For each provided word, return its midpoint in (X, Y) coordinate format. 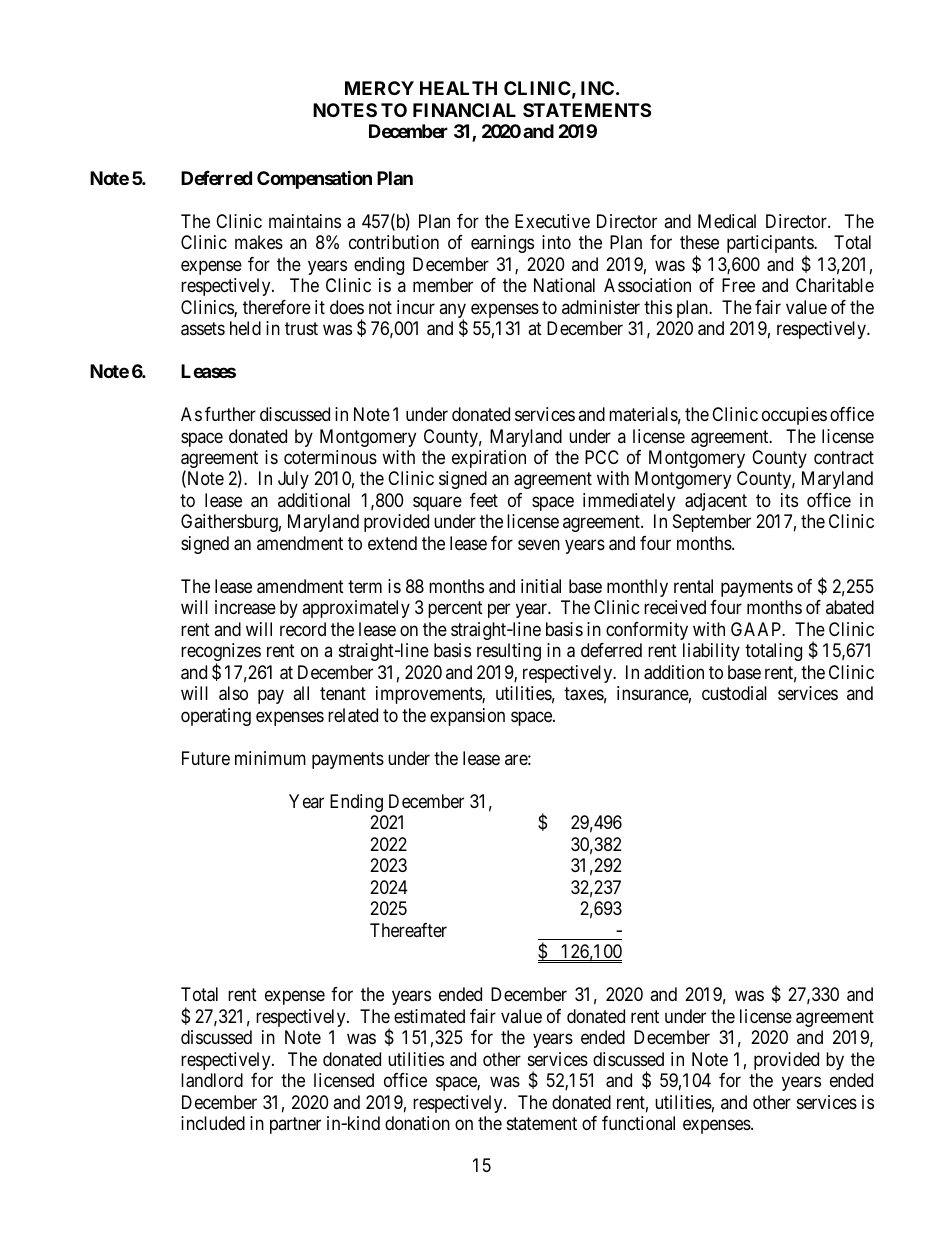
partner (295, 1125)
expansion (467, 717)
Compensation (314, 179)
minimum (270, 758)
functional (638, 1123)
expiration (489, 459)
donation (417, 1123)
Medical (727, 221)
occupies (794, 416)
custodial (734, 693)
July (293, 480)
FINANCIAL (464, 110)
